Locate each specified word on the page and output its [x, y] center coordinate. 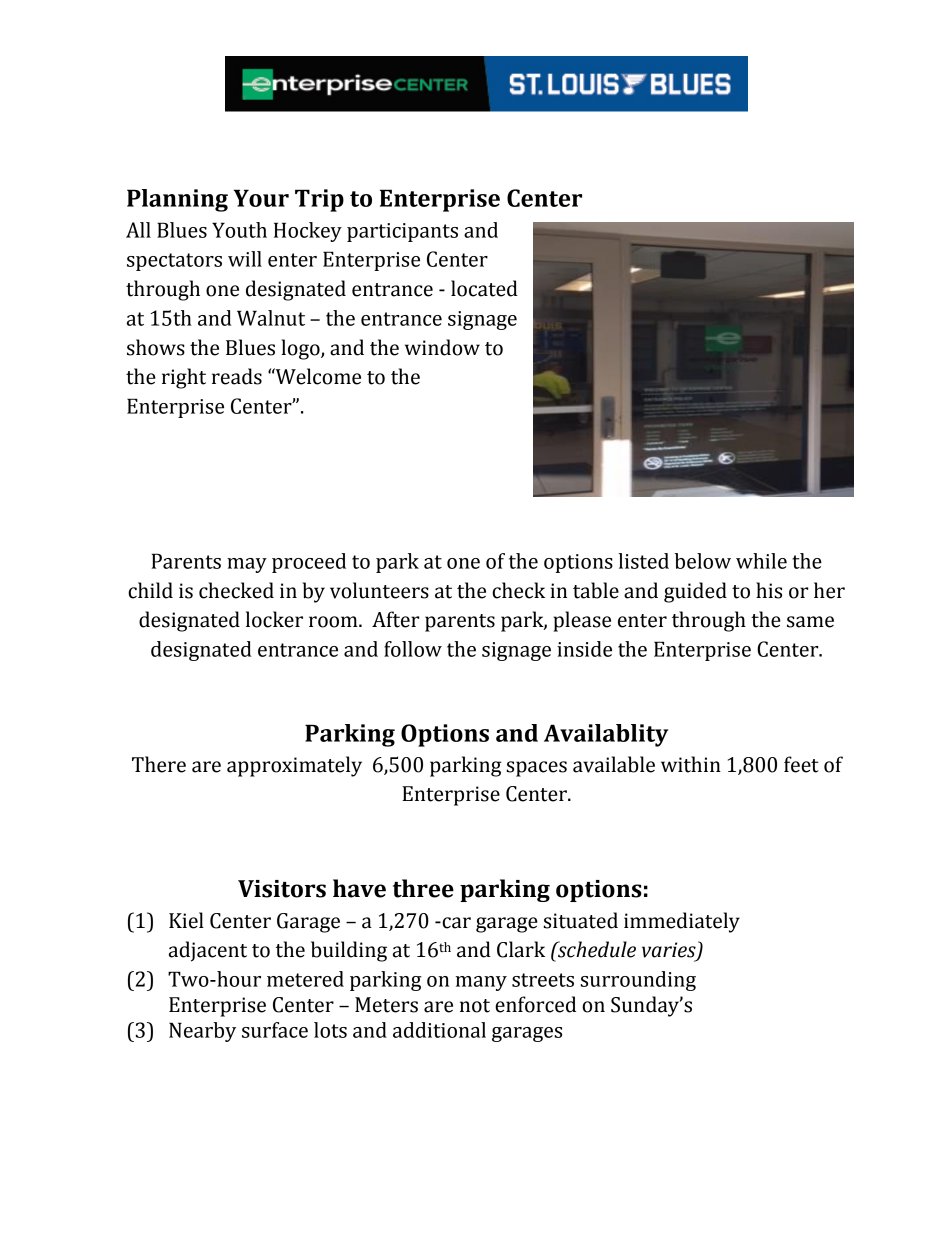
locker [274, 619]
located [484, 288]
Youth [239, 230]
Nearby [202, 1032]
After [396, 619]
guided [695, 592]
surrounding [638, 981]
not [475, 1006]
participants [402, 232]
